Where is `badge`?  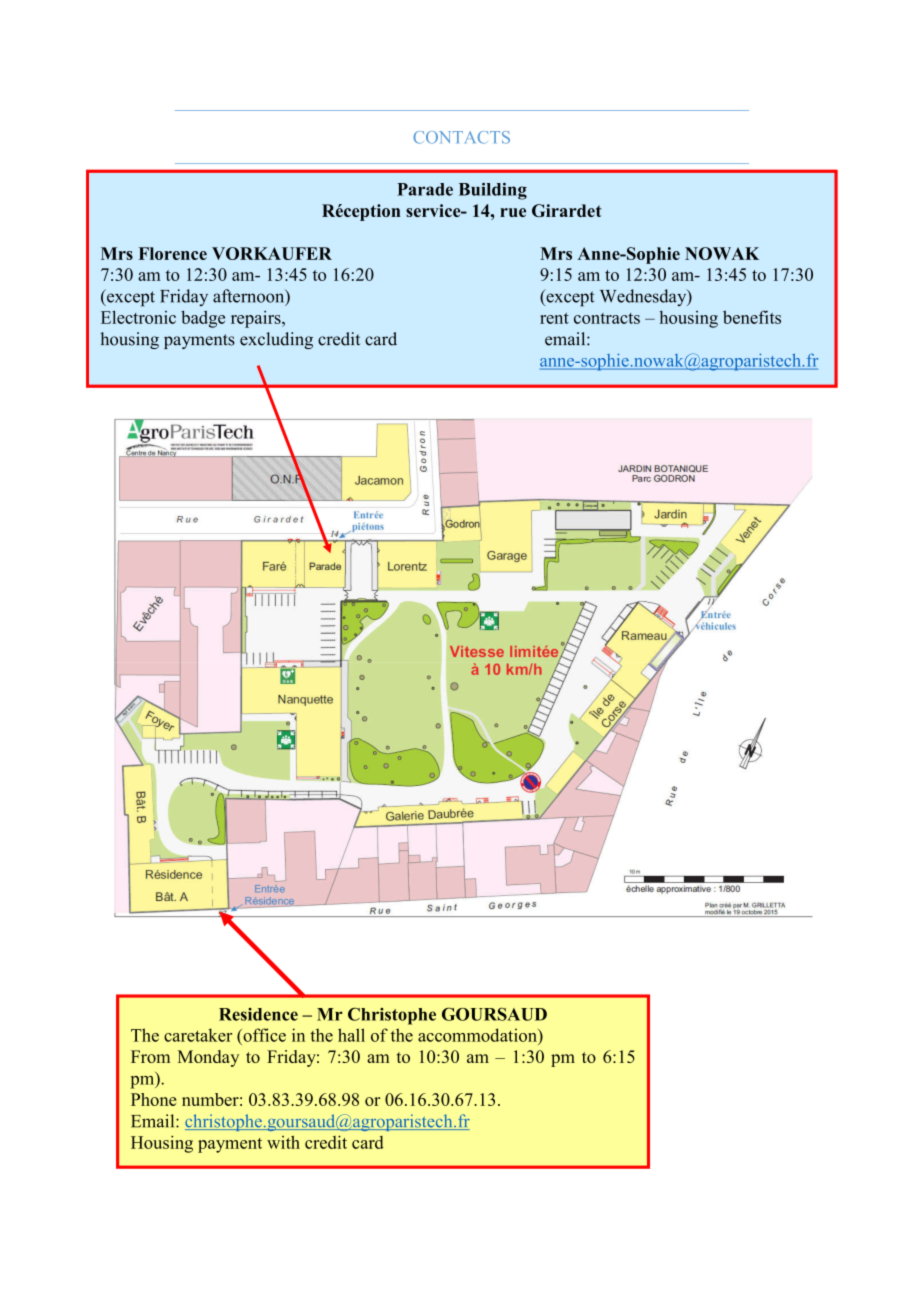 badge is located at coordinates (203, 319).
